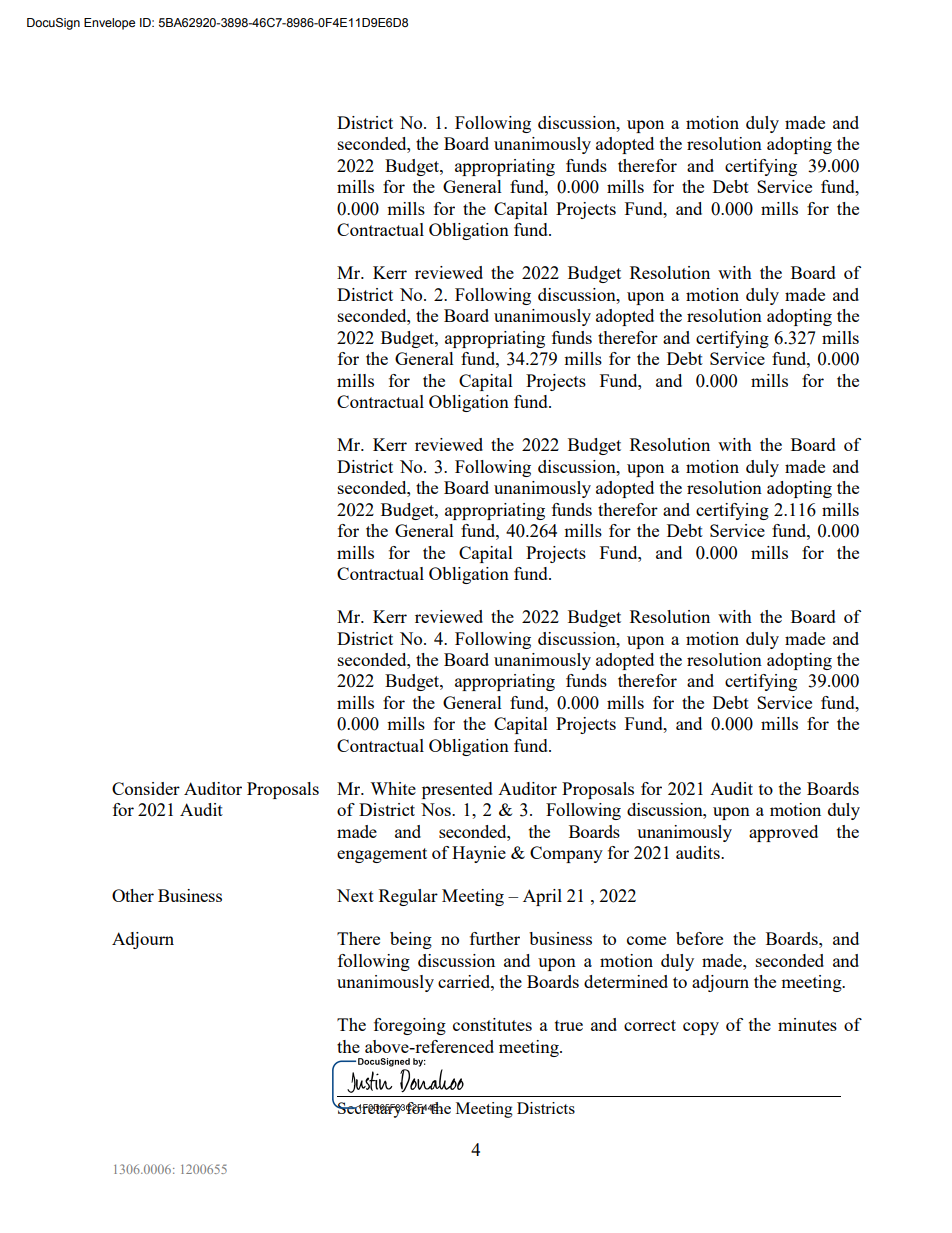  What do you see at coordinates (699, 938) in the screenshot?
I see `before` at bounding box center [699, 938].
